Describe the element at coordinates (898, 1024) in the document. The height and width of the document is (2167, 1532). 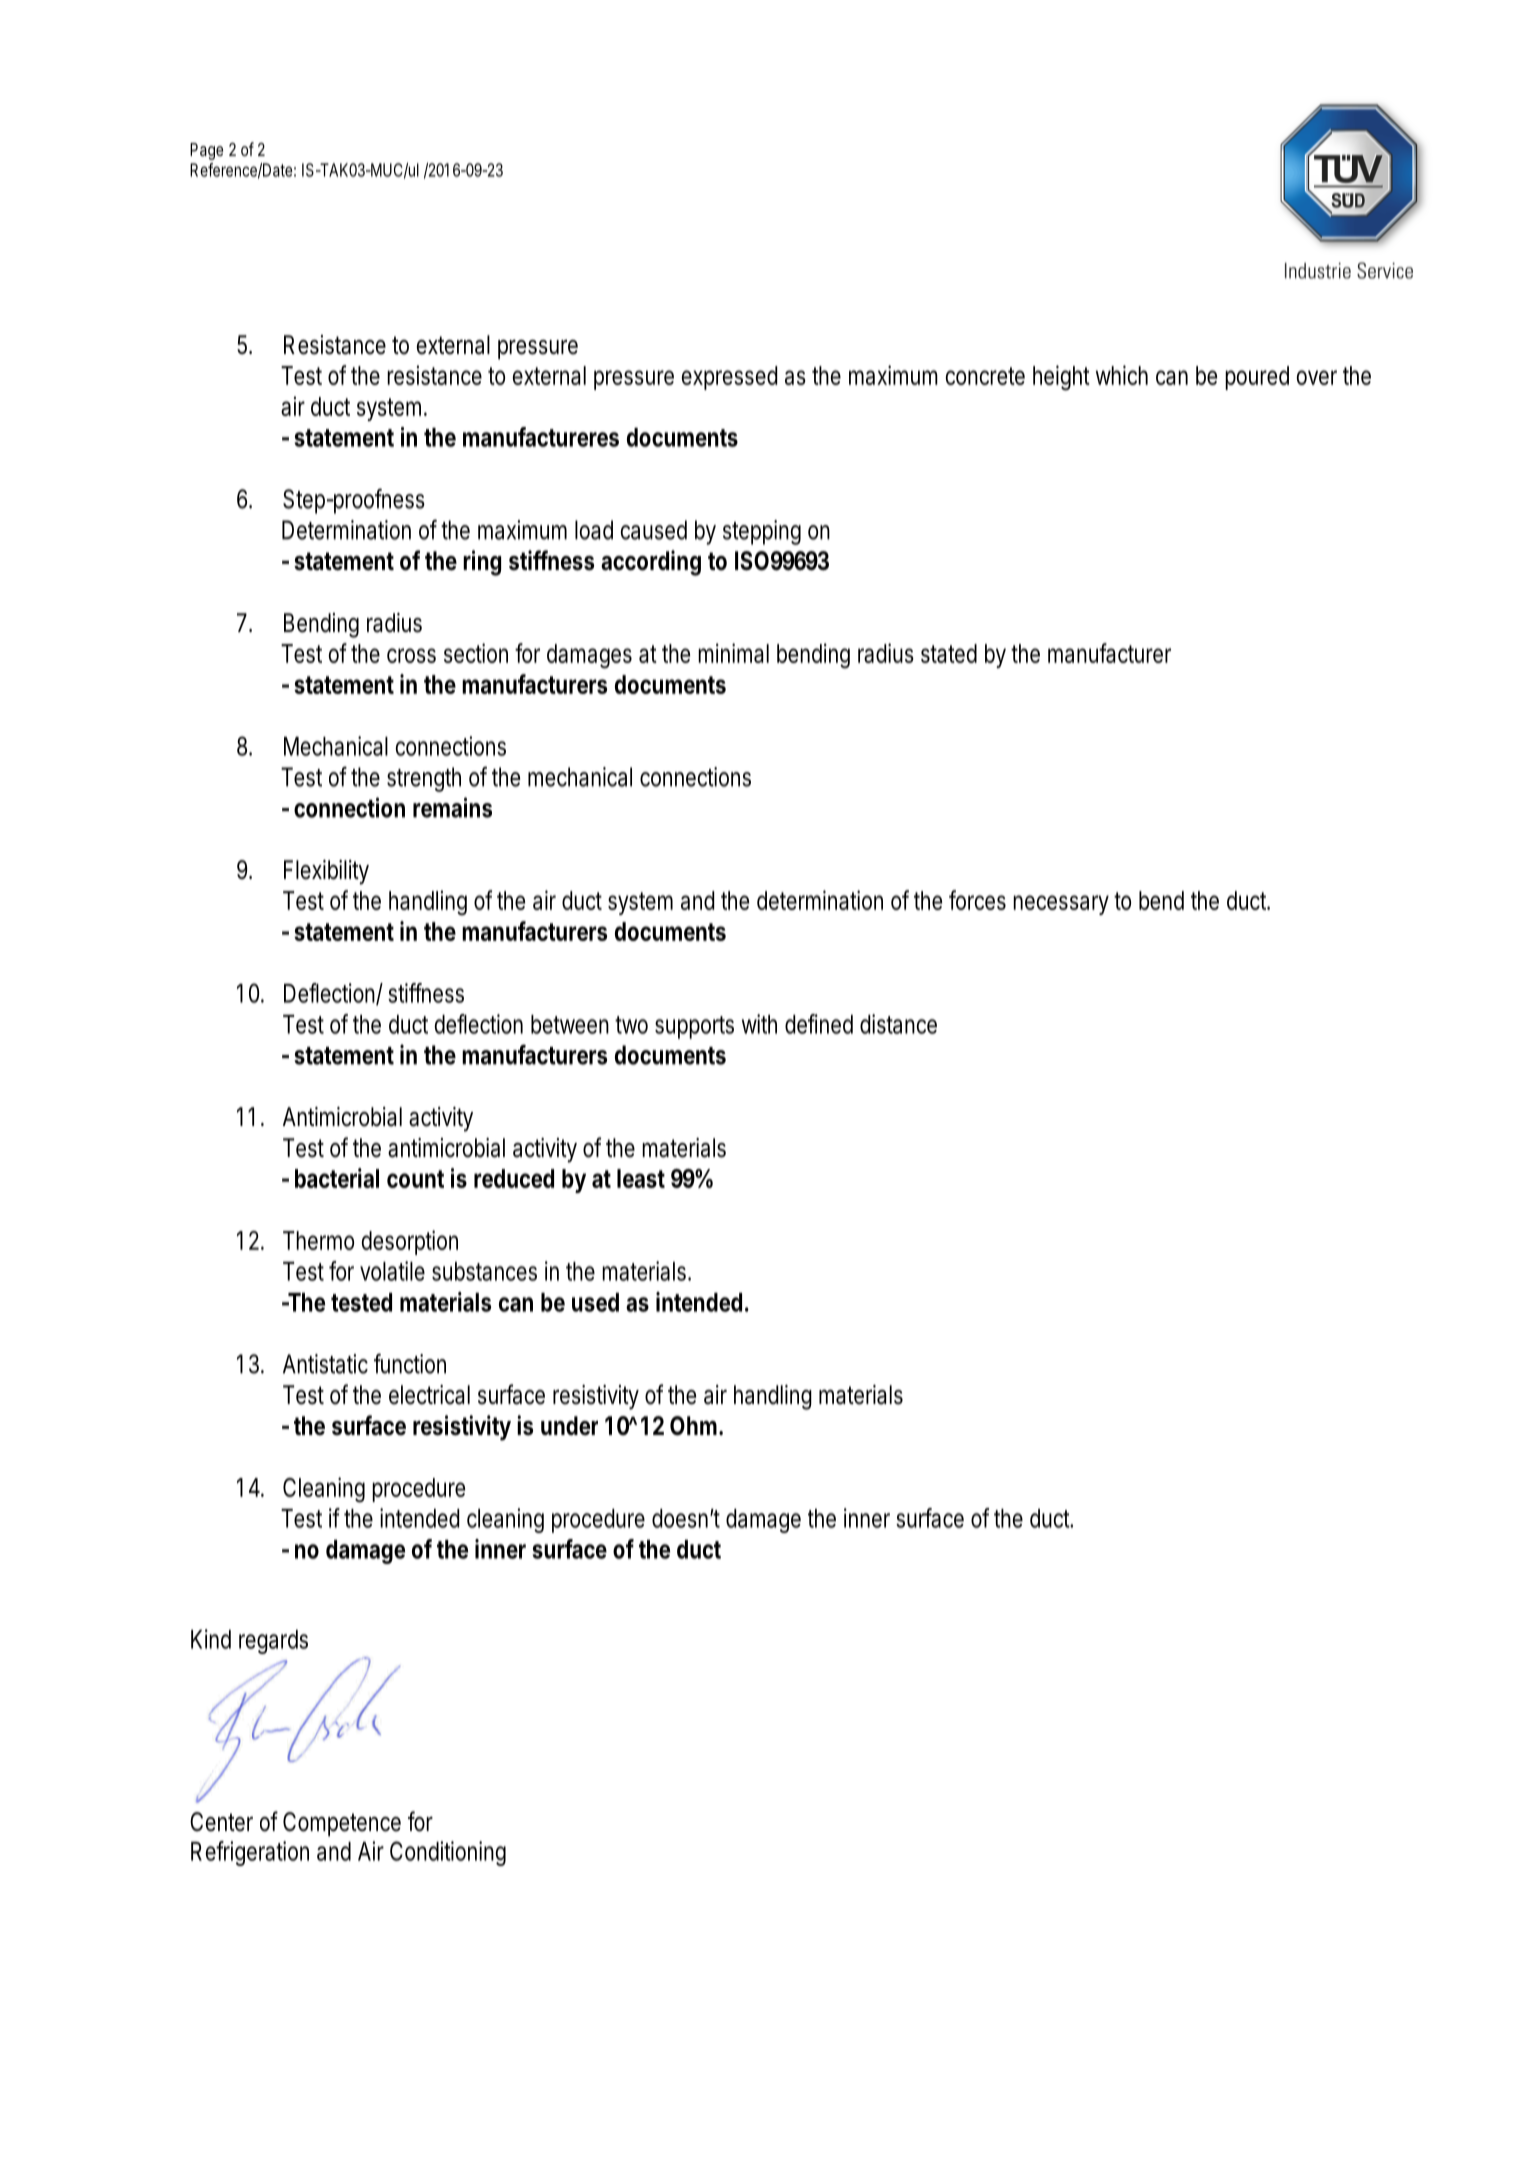
I see `distance` at that location.
